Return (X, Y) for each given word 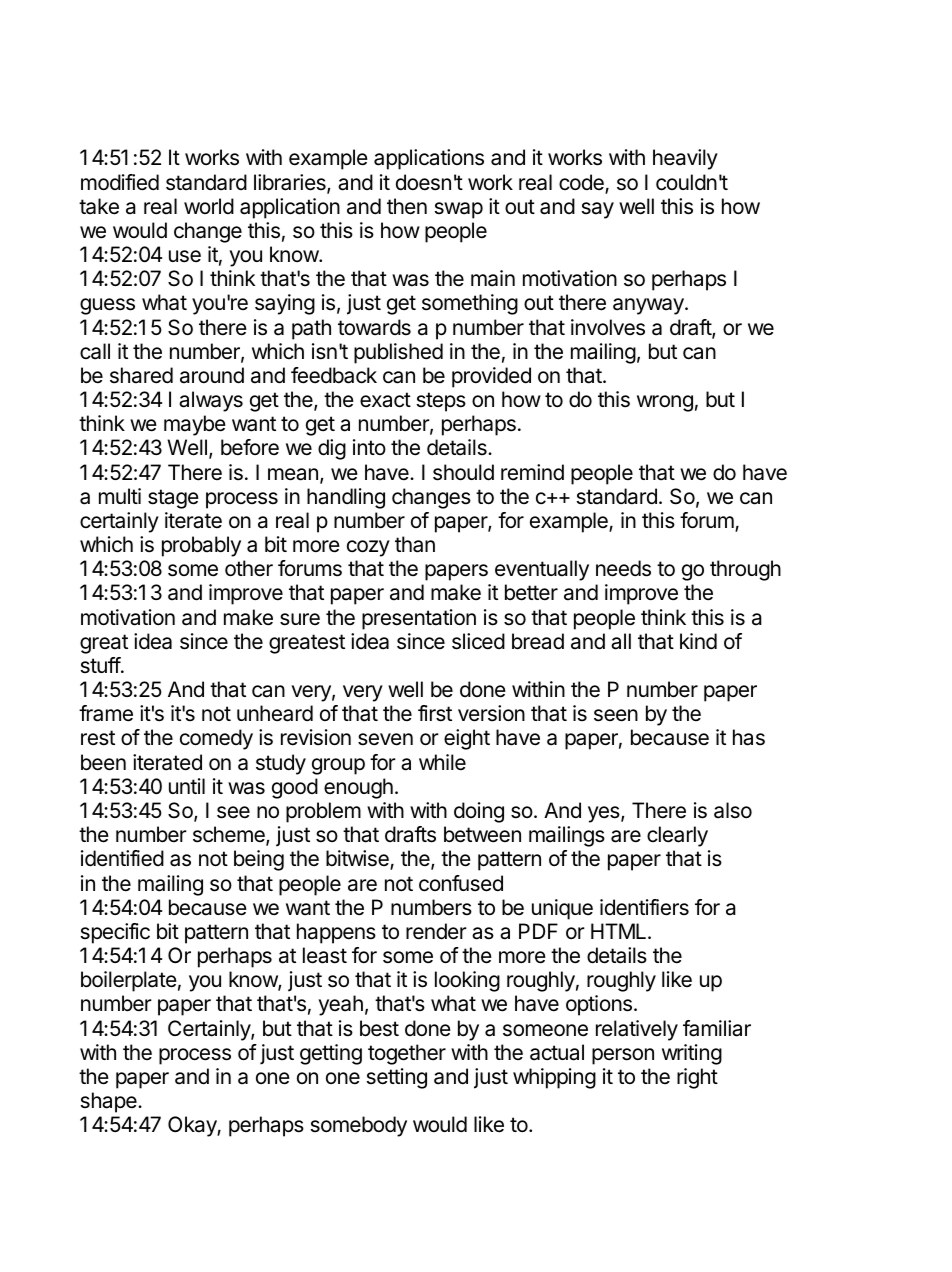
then (407, 206)
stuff (101, 665)
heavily (685, 159)
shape (109, 1102)
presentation (419, 619)
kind (698, 641)
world (209, 206)
